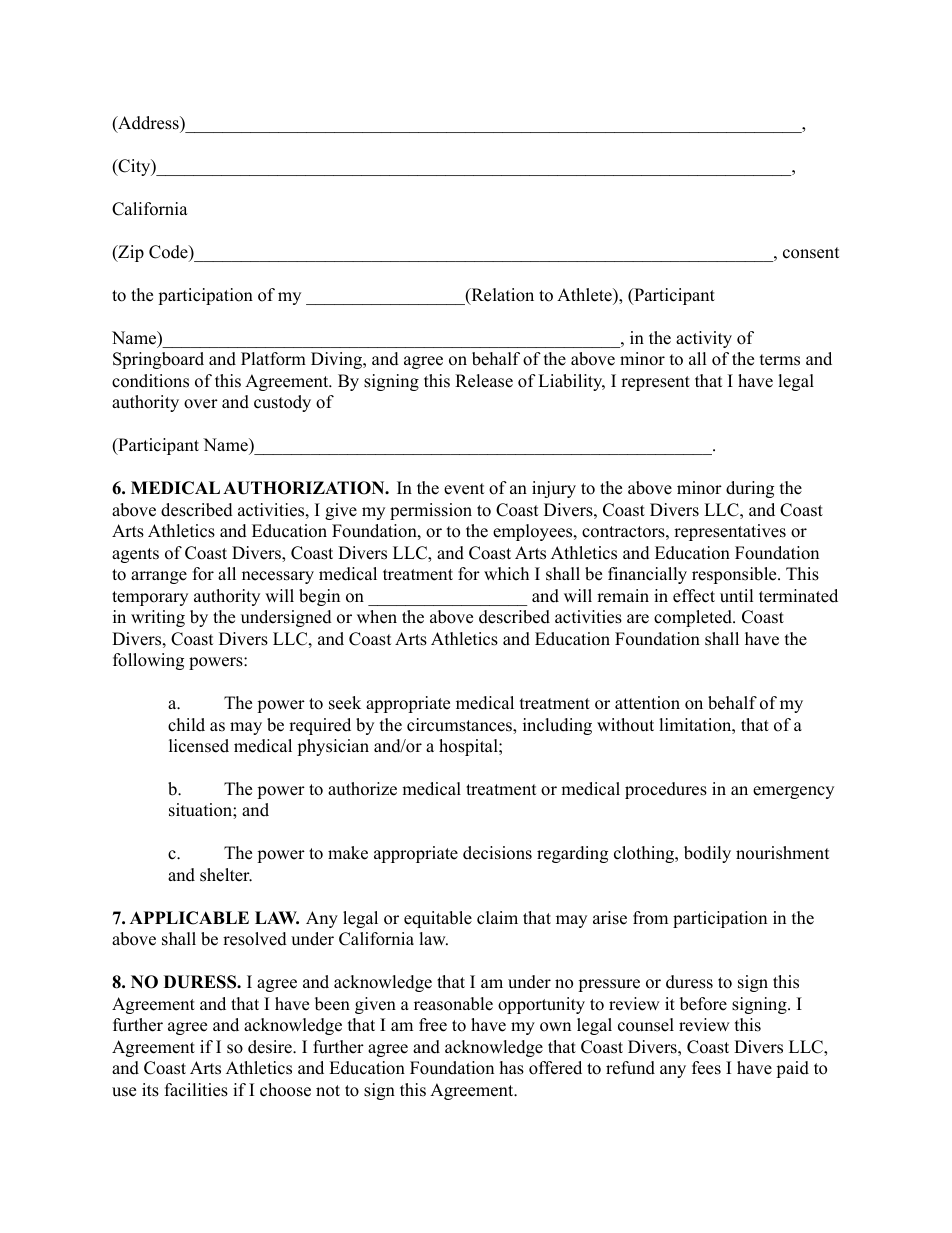 The width and height of the screenshot is (952, 1233). What do you see at coordinates (585, 295) in the screenshot?
I see `Athlete` at bounding box center [585, 295].
